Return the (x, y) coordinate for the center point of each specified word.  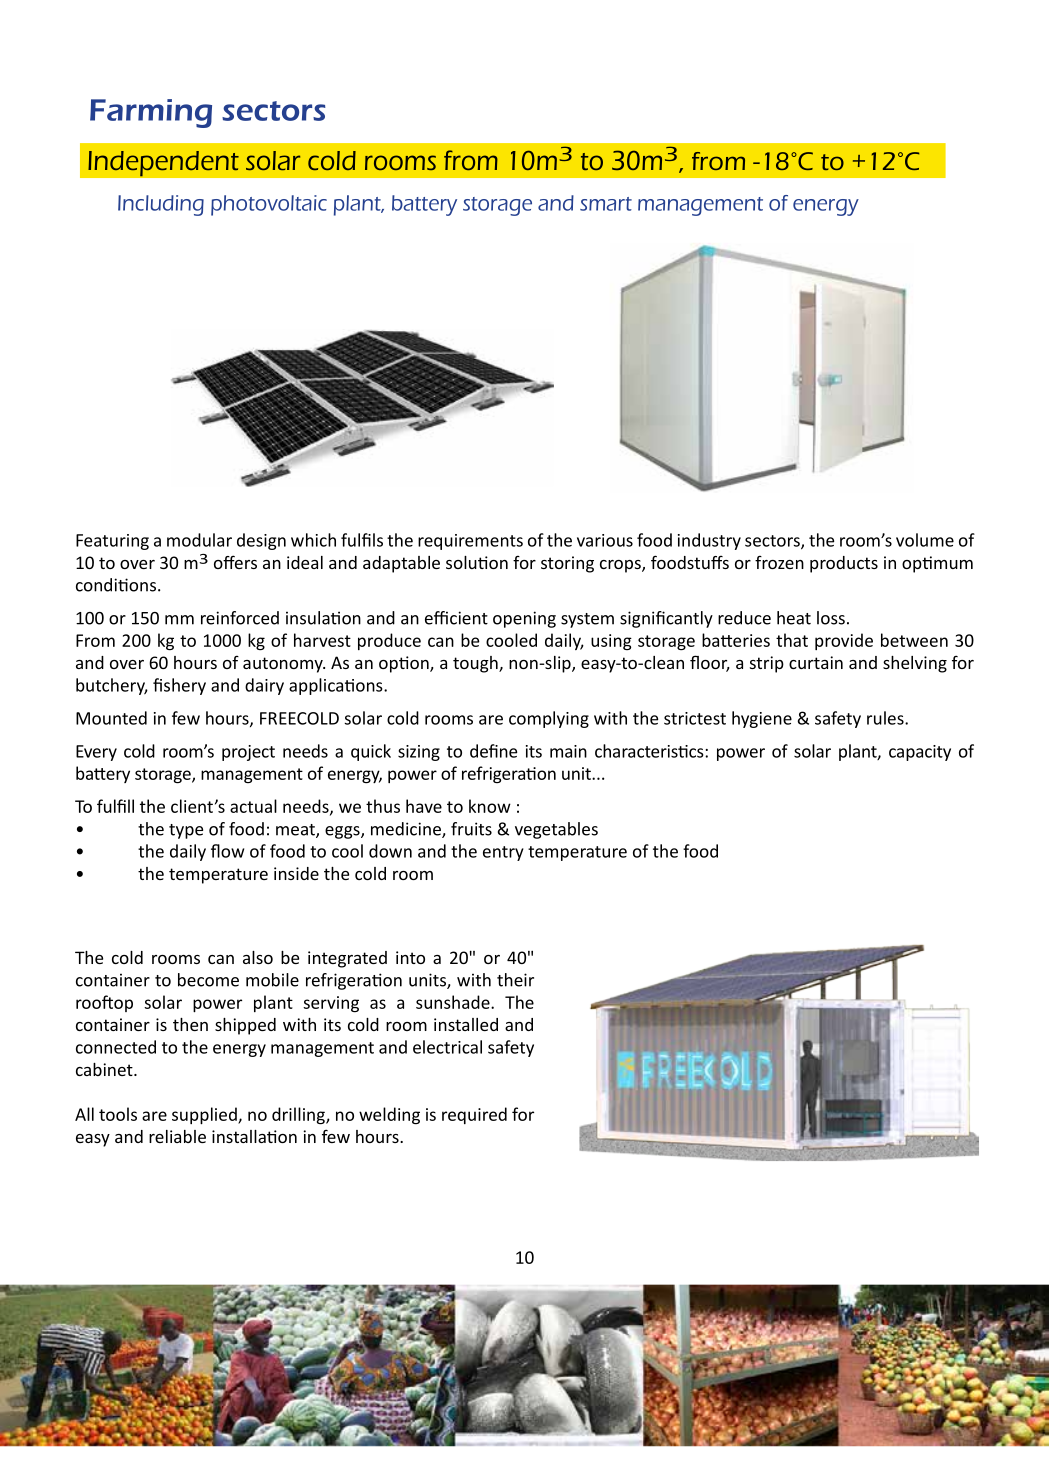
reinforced (240, 618)
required (474, 1115)
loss (831, 618)
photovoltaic (269, 205)
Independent (163, 163)
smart (606, 204)
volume (925, 540)
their (515, 980)
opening (524, 619)
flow (227, 851)
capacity (920, 753)
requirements (470, 542)
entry (503, 853)
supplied (205, 1115)
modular (199, 540)
